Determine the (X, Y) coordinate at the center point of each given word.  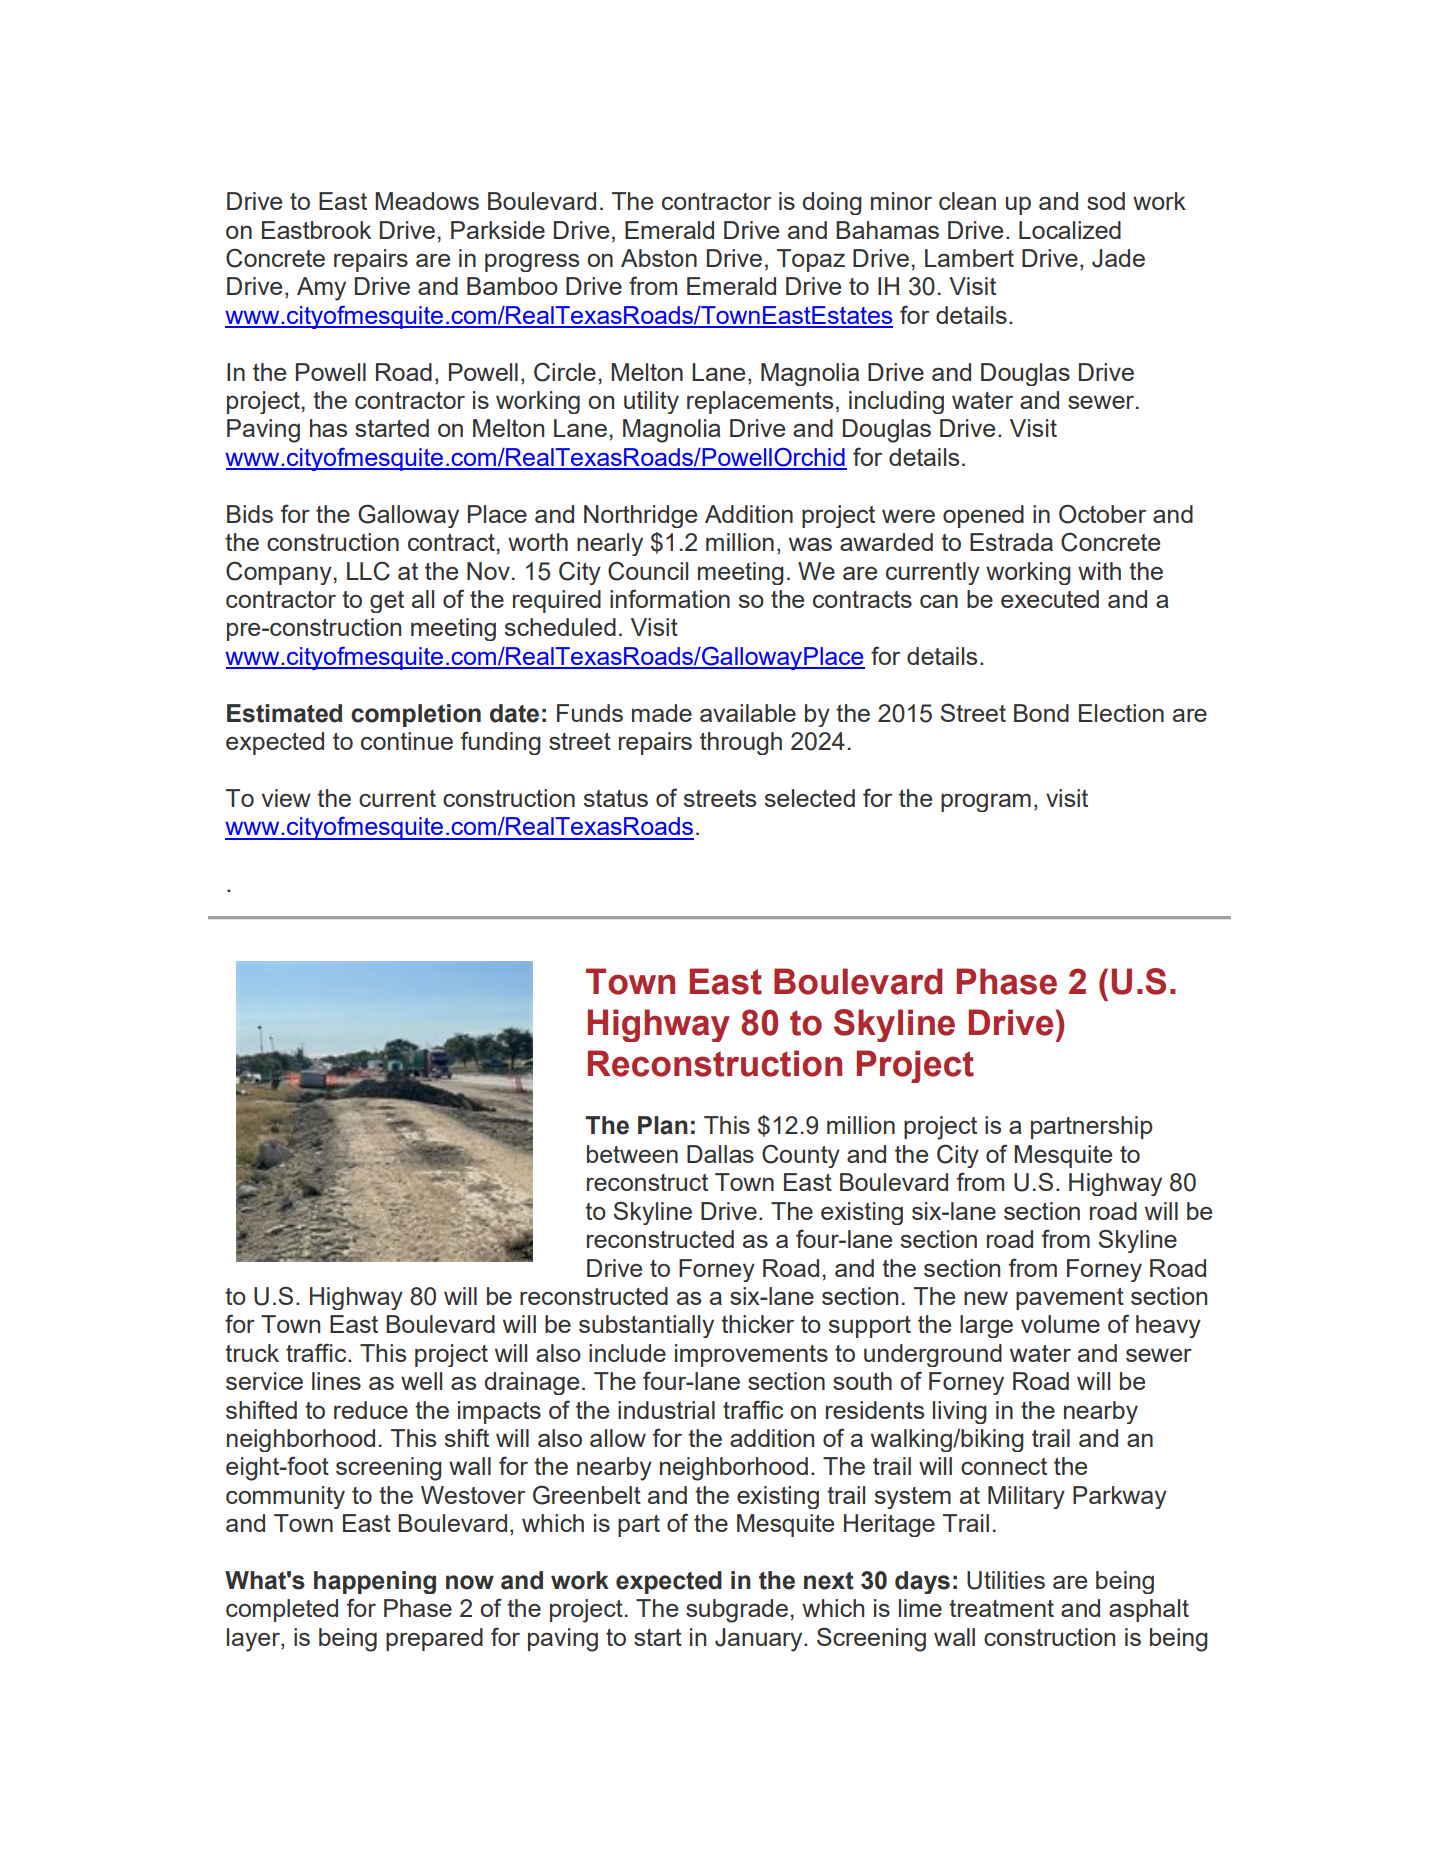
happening (375, 1582)
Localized (1070, 230)
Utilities (1006, 1580)
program (986, 803)
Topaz (811, 260)
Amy (321, 289)
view (286, 798)
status (616, 798)
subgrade (737, 1611)
